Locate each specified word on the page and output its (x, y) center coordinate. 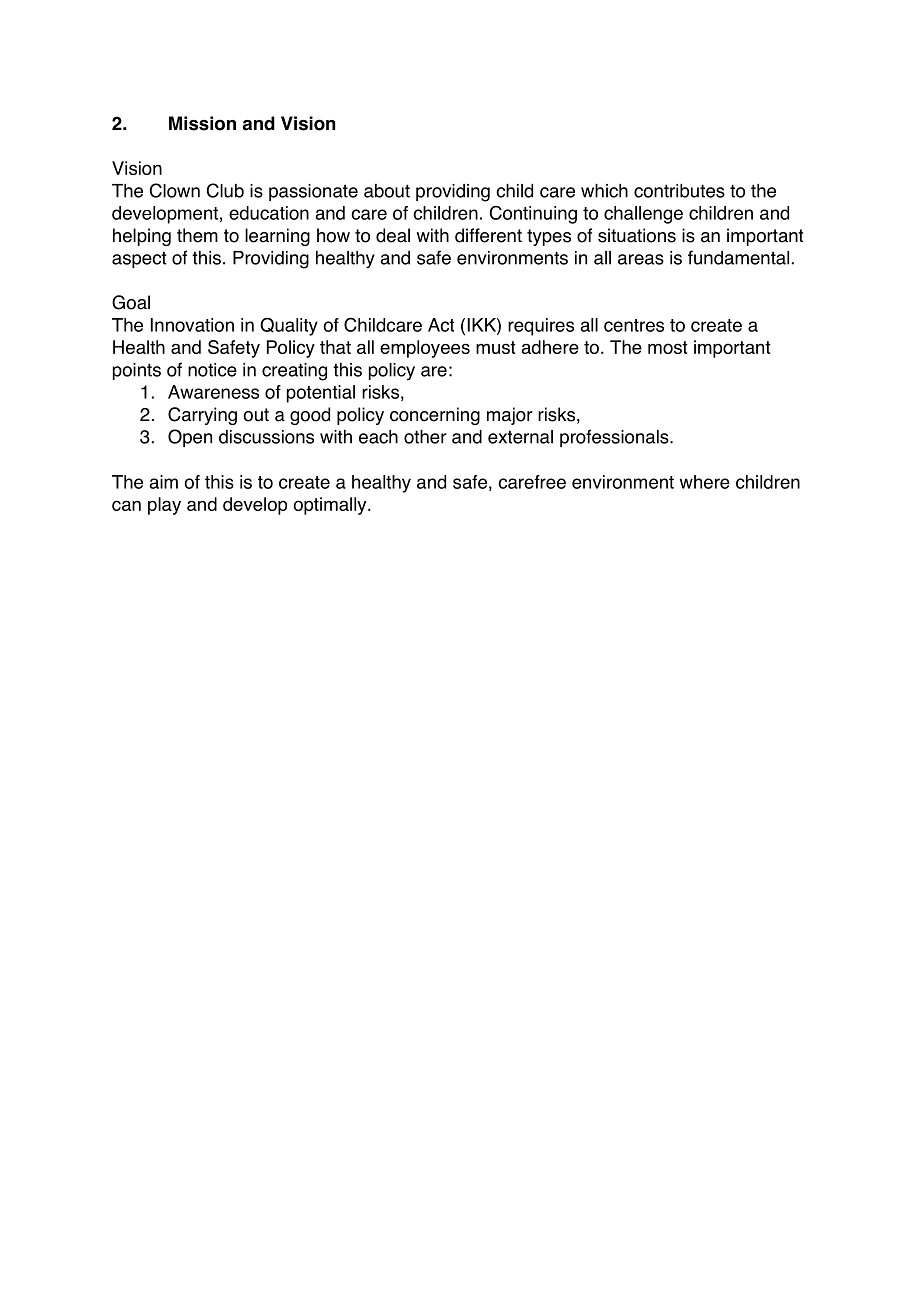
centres (634, 325)
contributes (679, 191)
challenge (643, 215)
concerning (435, 416)
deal (393, 235)
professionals (615, 438)
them (197, 235)
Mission (202, 123)
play (164, 506)
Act (441, 325)
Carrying (202, 416)
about (387, 191)
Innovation (192, 325)
